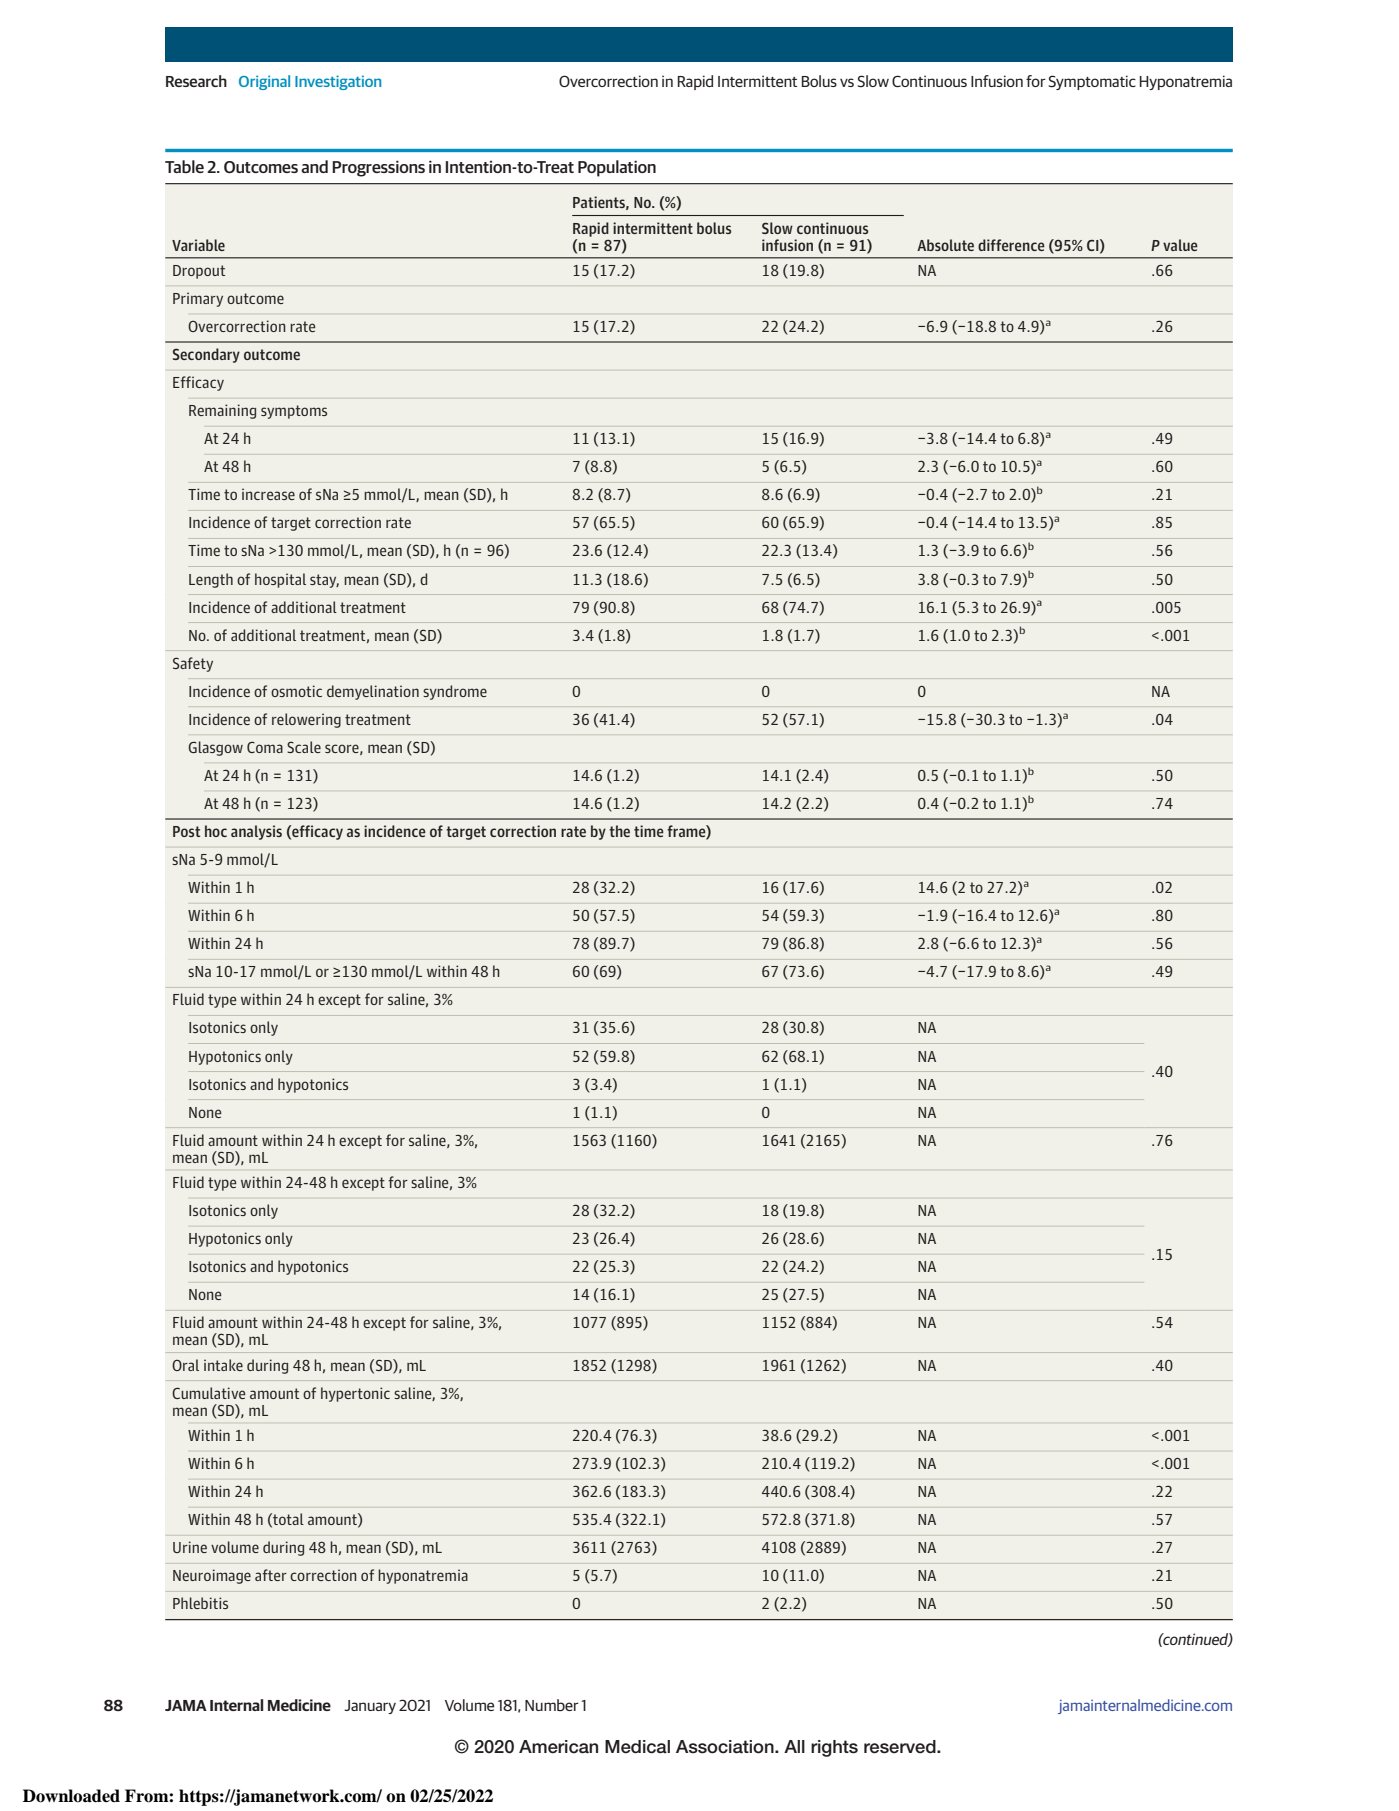 This document has width=1399, height=1811. I want to click on rights, so click(834, 1748).
